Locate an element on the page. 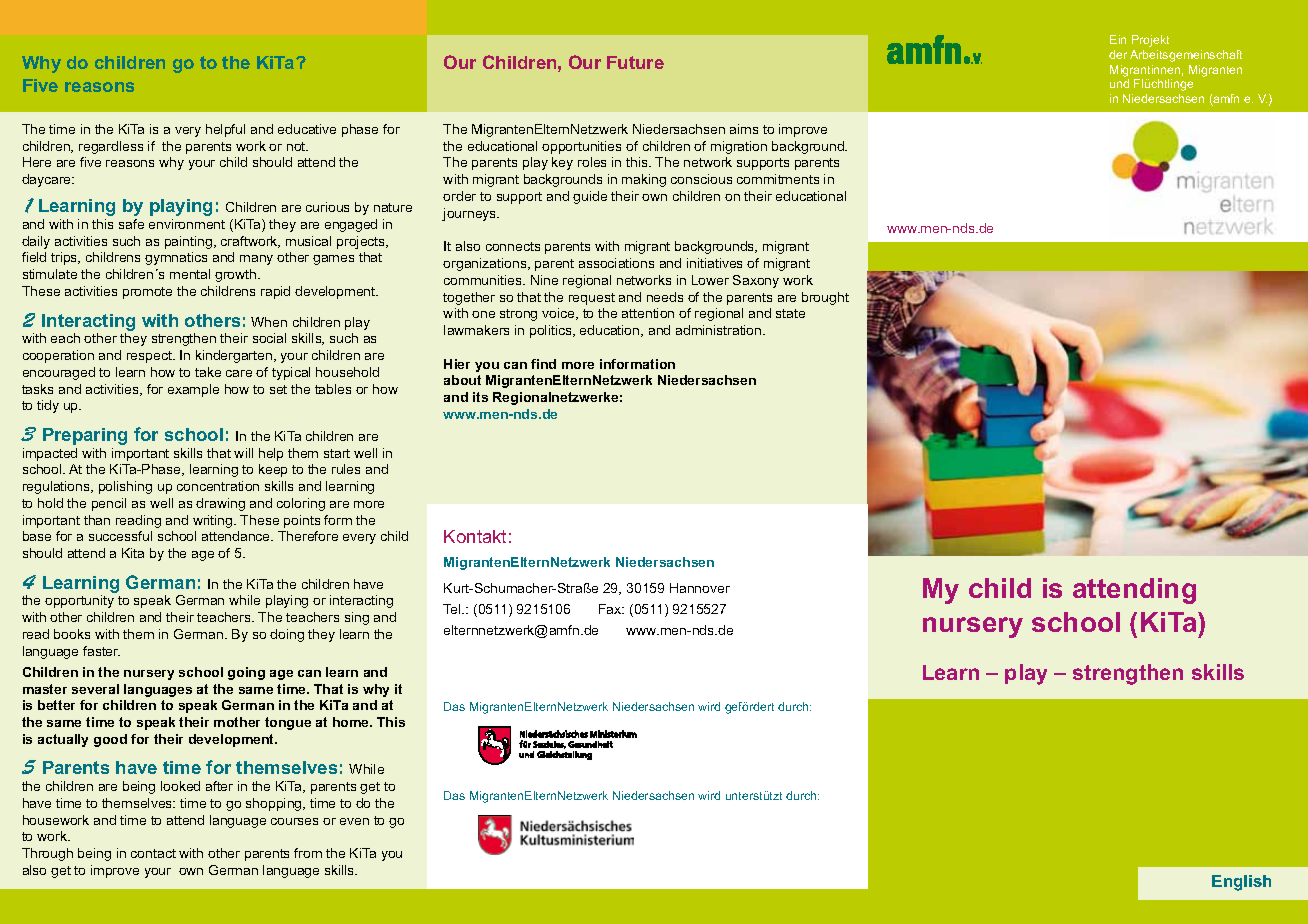  will is located at coordinates (243, 453).
